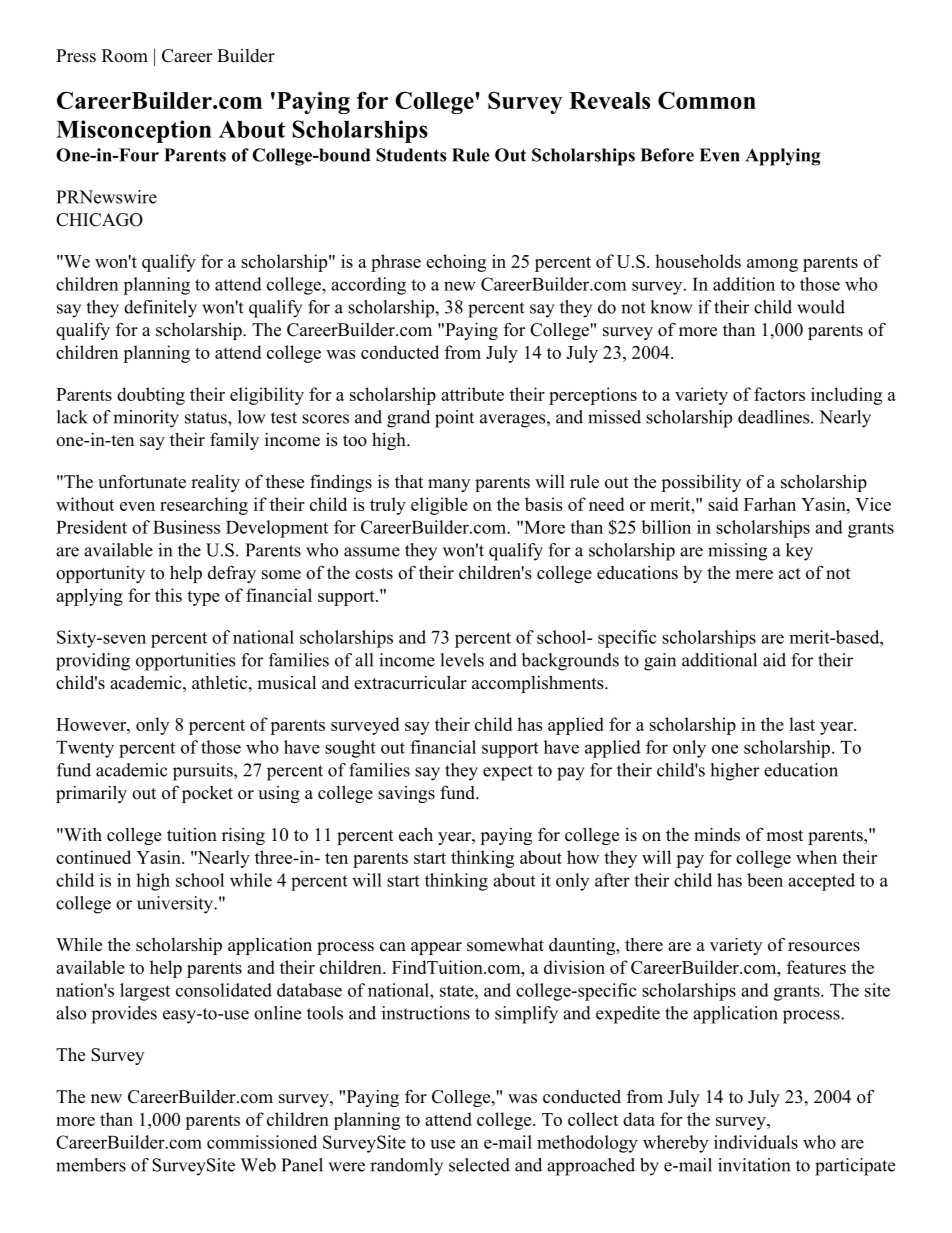 The image size is (952, 1233). I want to click on Common, so click(707, 100).
